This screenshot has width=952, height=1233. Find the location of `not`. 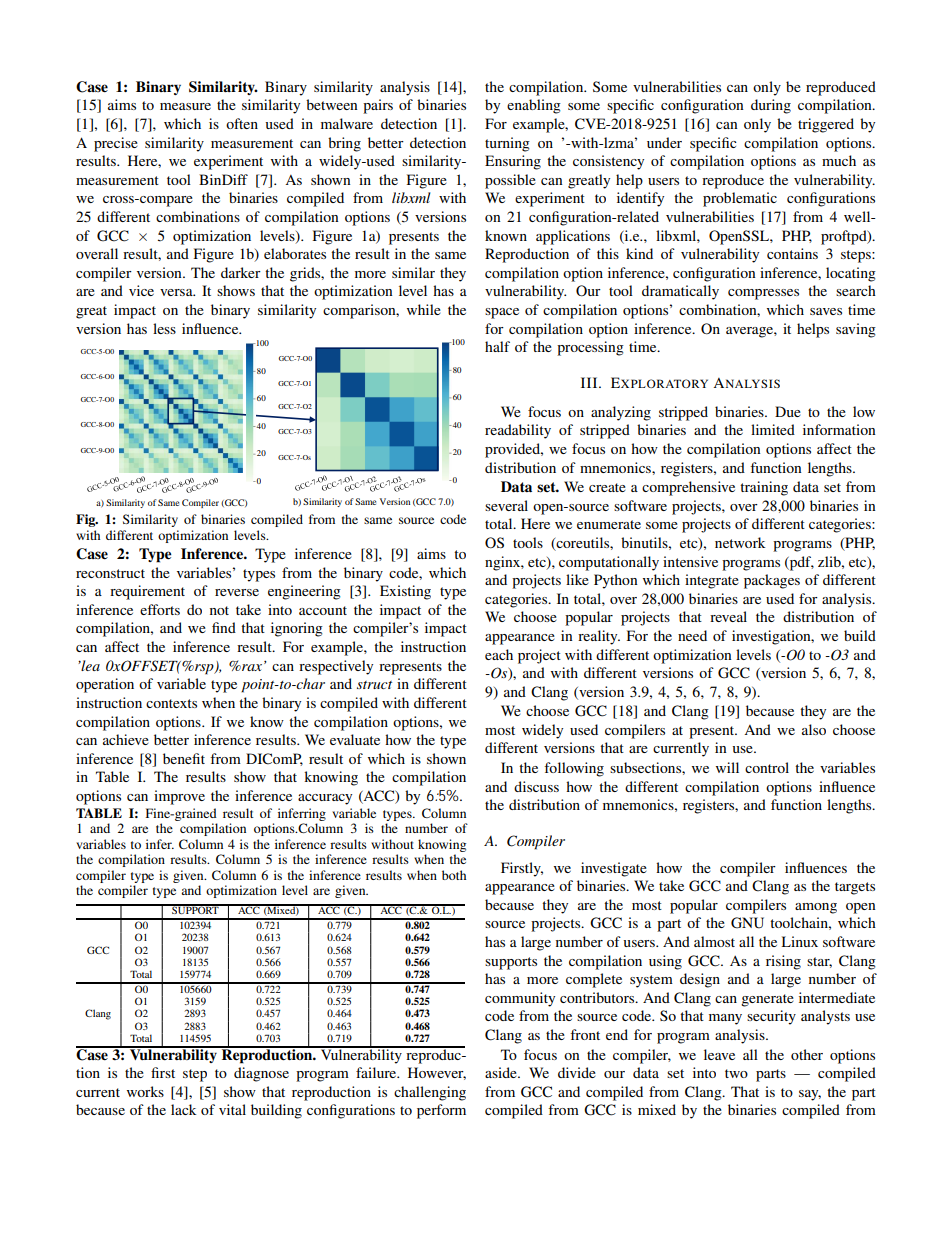

not is located at coordinates (219, 610).
